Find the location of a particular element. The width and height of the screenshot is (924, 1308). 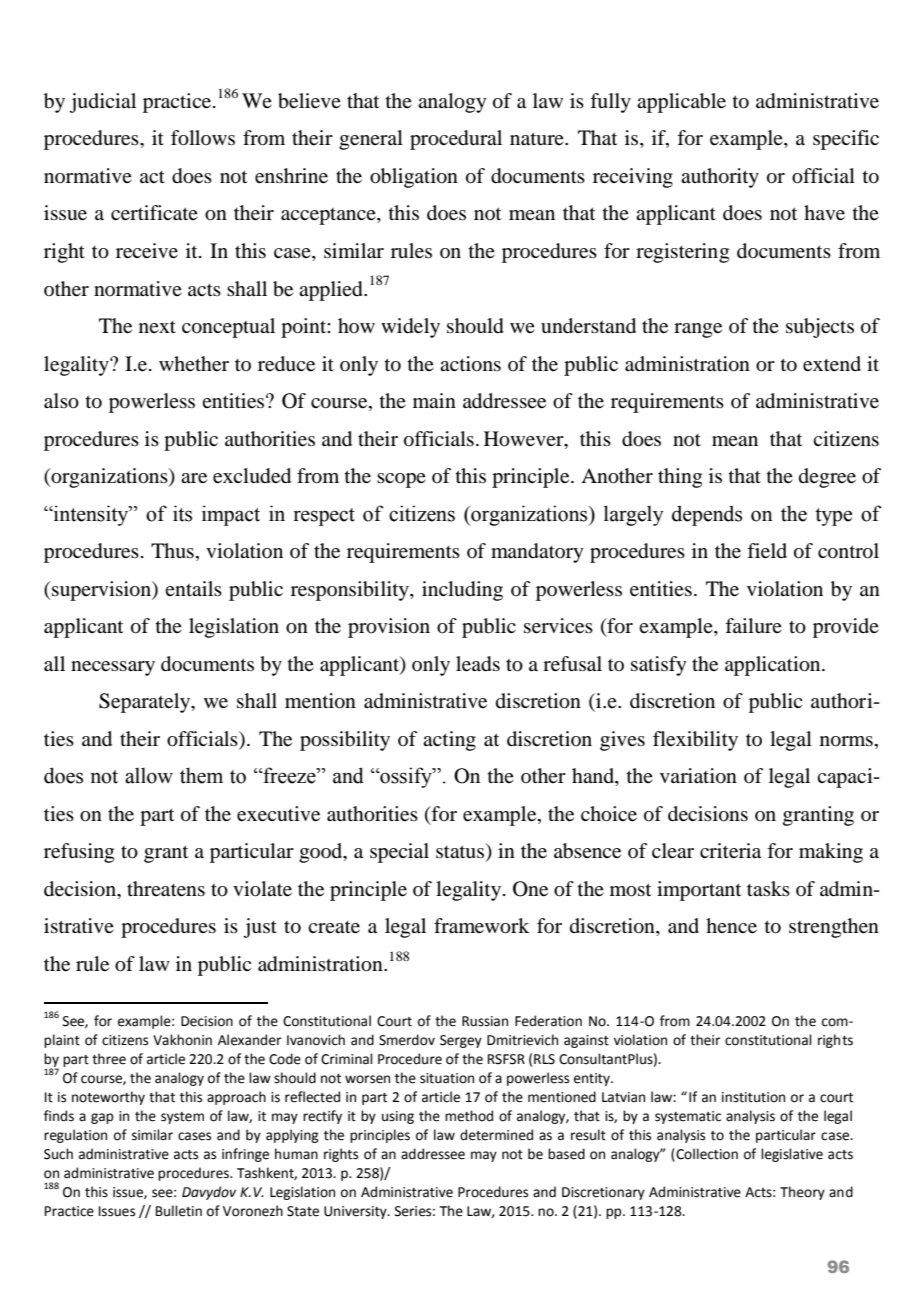

follows is located at coordinates (203, 138).
